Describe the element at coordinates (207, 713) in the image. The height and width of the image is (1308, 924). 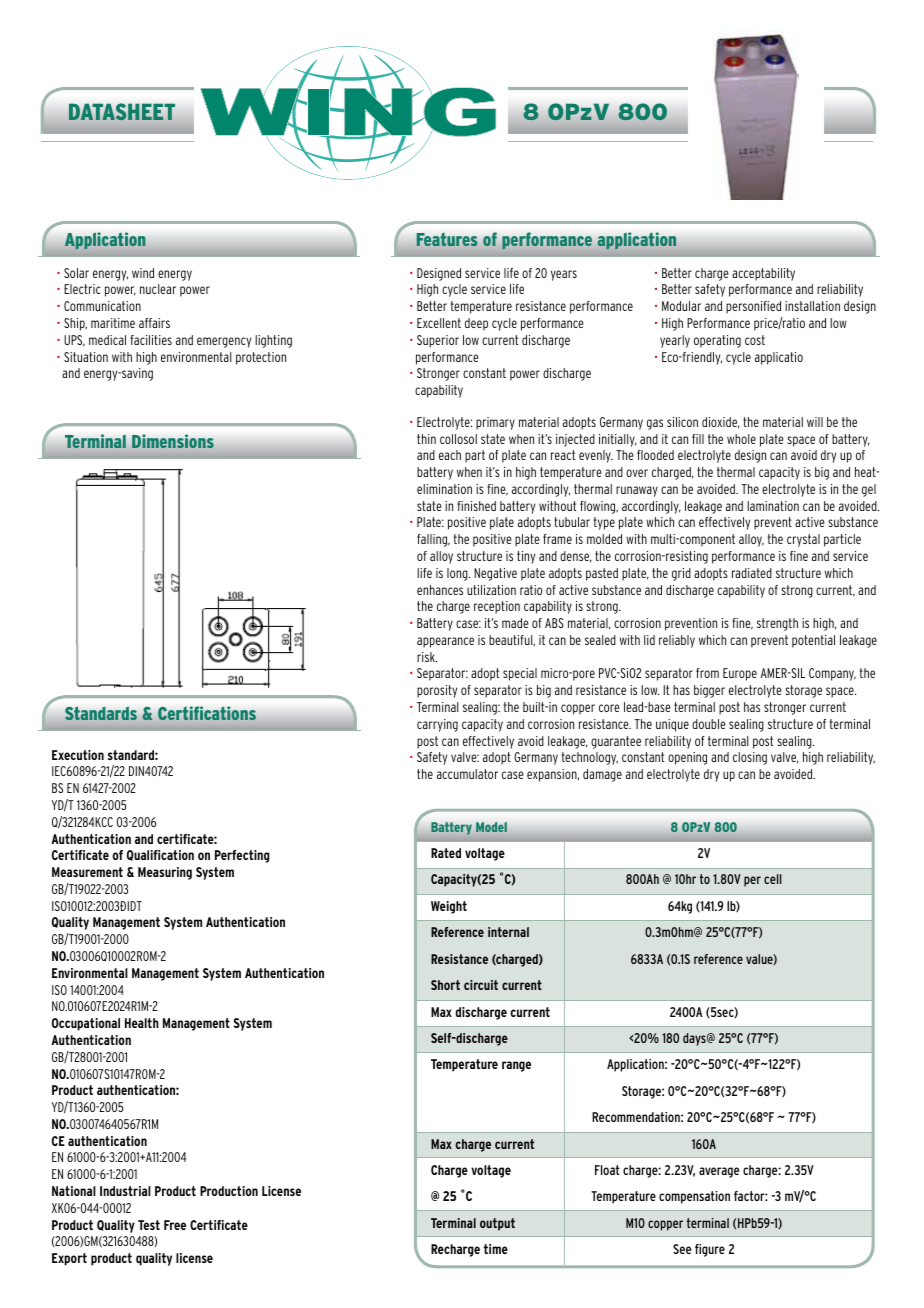
I see `Certifications` at that location.
